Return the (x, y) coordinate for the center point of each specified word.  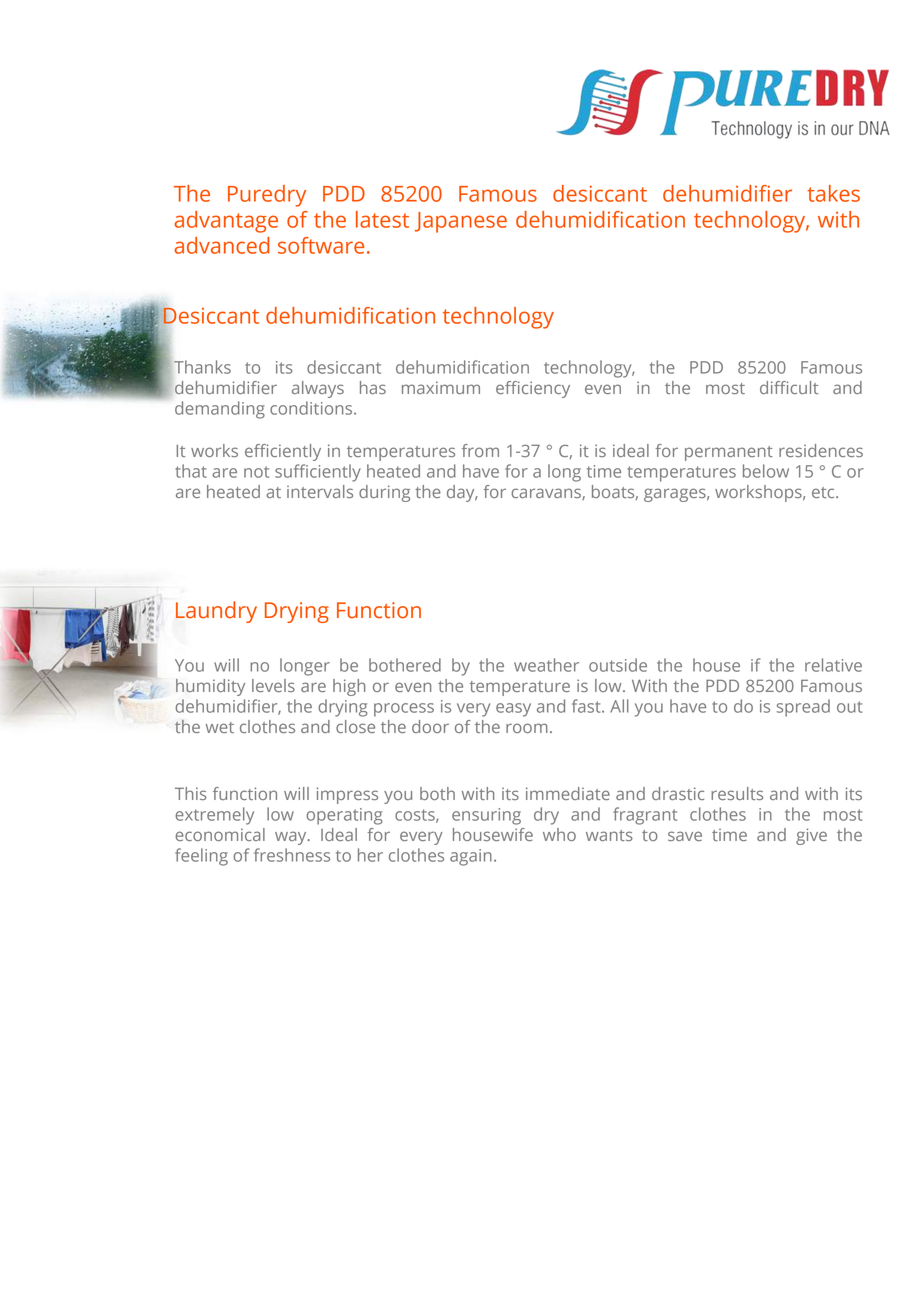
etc (824, 492)
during (384, 493)
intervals (320, 491)
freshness (292, 855)
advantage (226, 222)
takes (833, 193)
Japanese (461, 222)
